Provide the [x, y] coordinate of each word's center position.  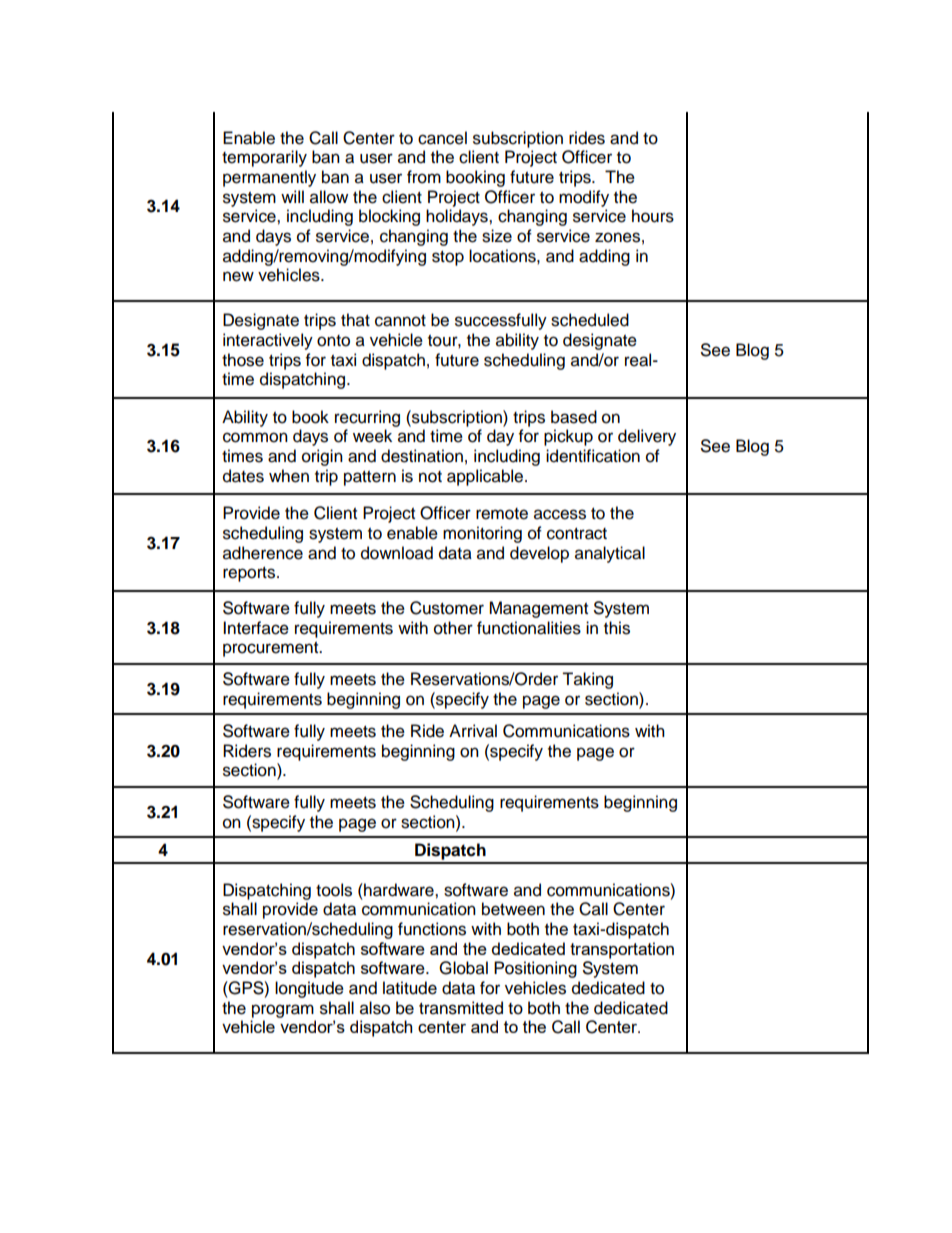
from [424, 177]
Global [463, 968]
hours [653, 216]
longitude [309, 989]
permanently [269, 178]
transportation [622, 950]
